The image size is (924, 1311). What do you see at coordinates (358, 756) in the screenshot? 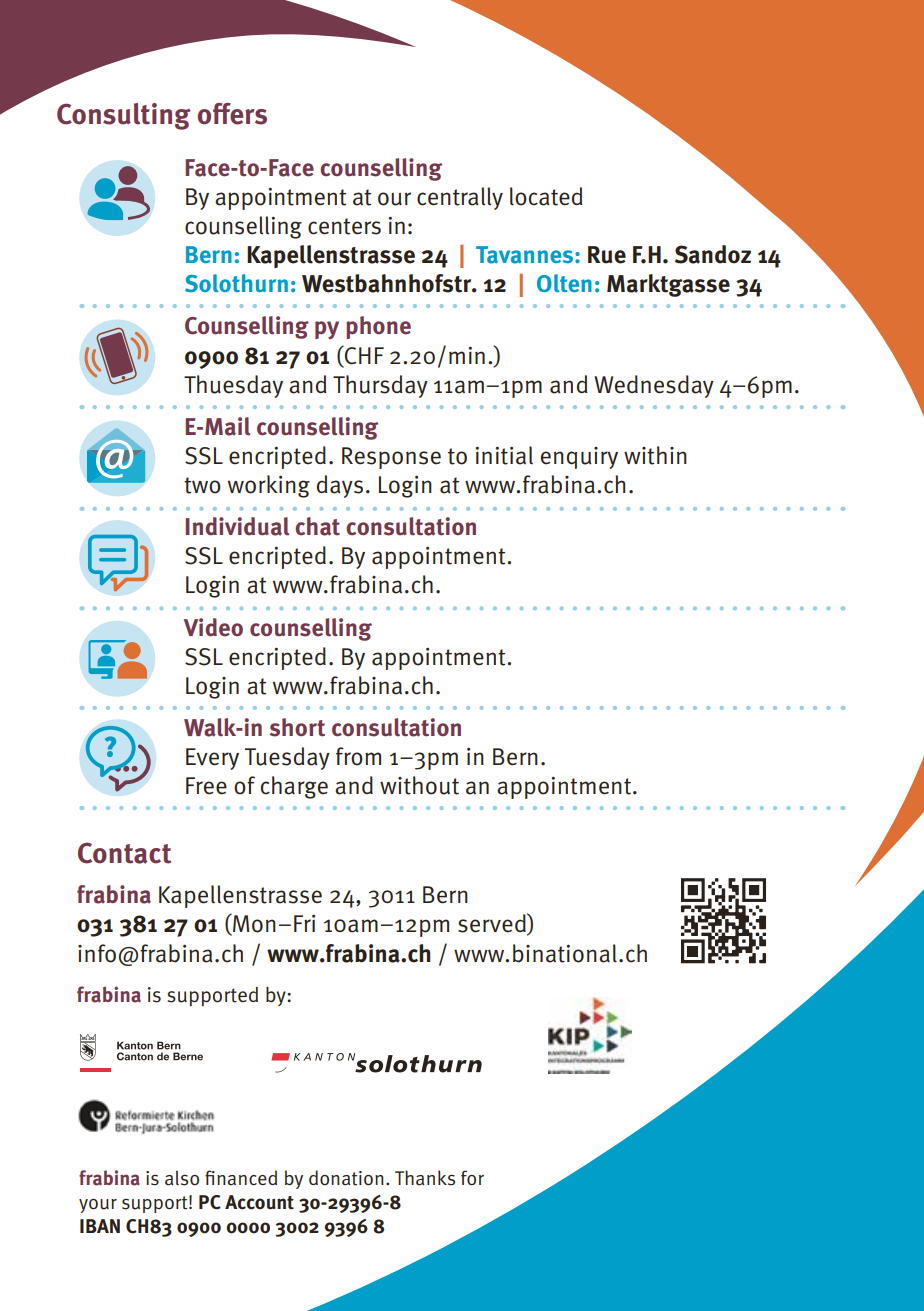
I see `from` at bounding box center [358, 756].
